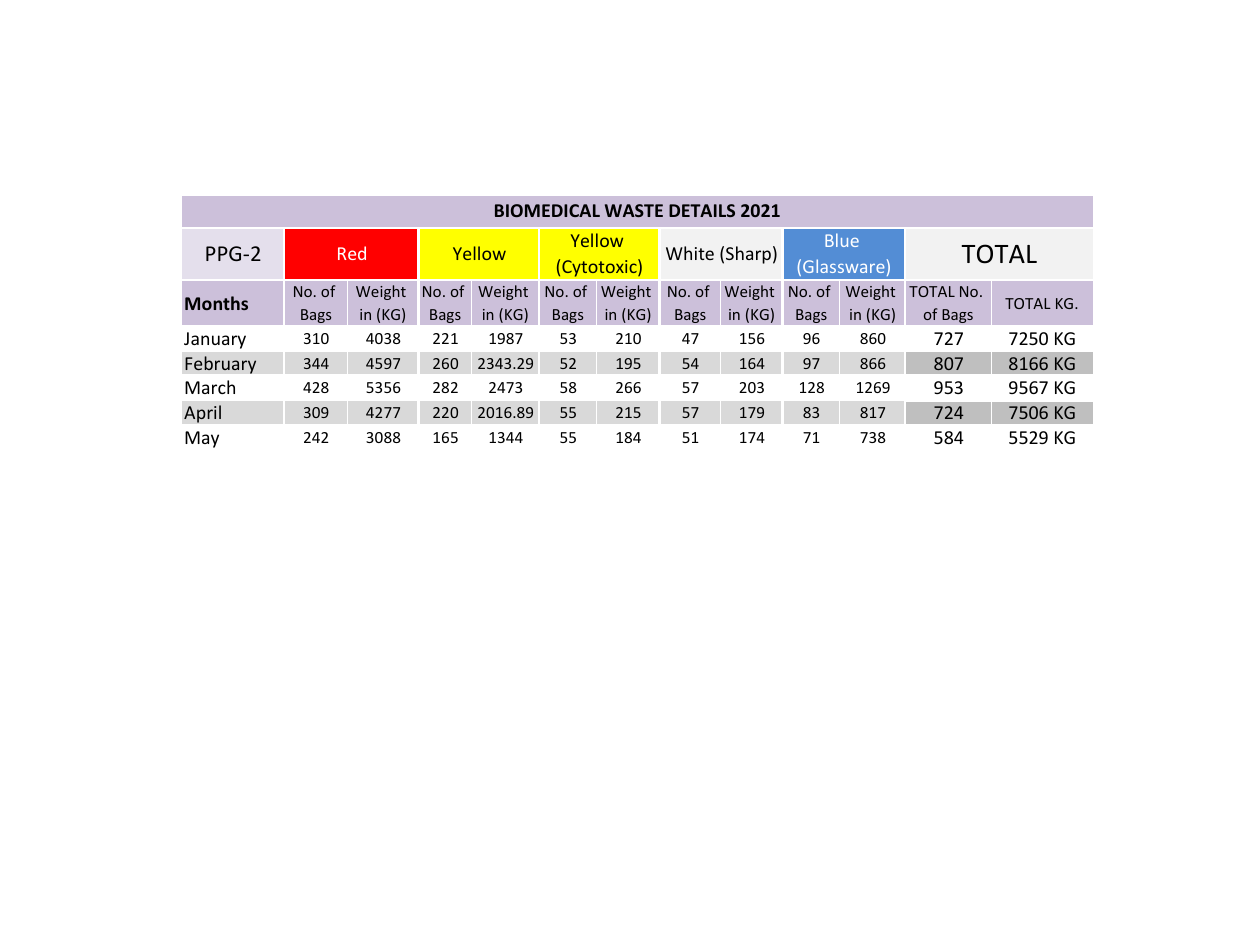 The image size is (1233, 952). Describe the element at coordinates (547, 210) in the document. I see `BIOMEDICAL` at that location.
